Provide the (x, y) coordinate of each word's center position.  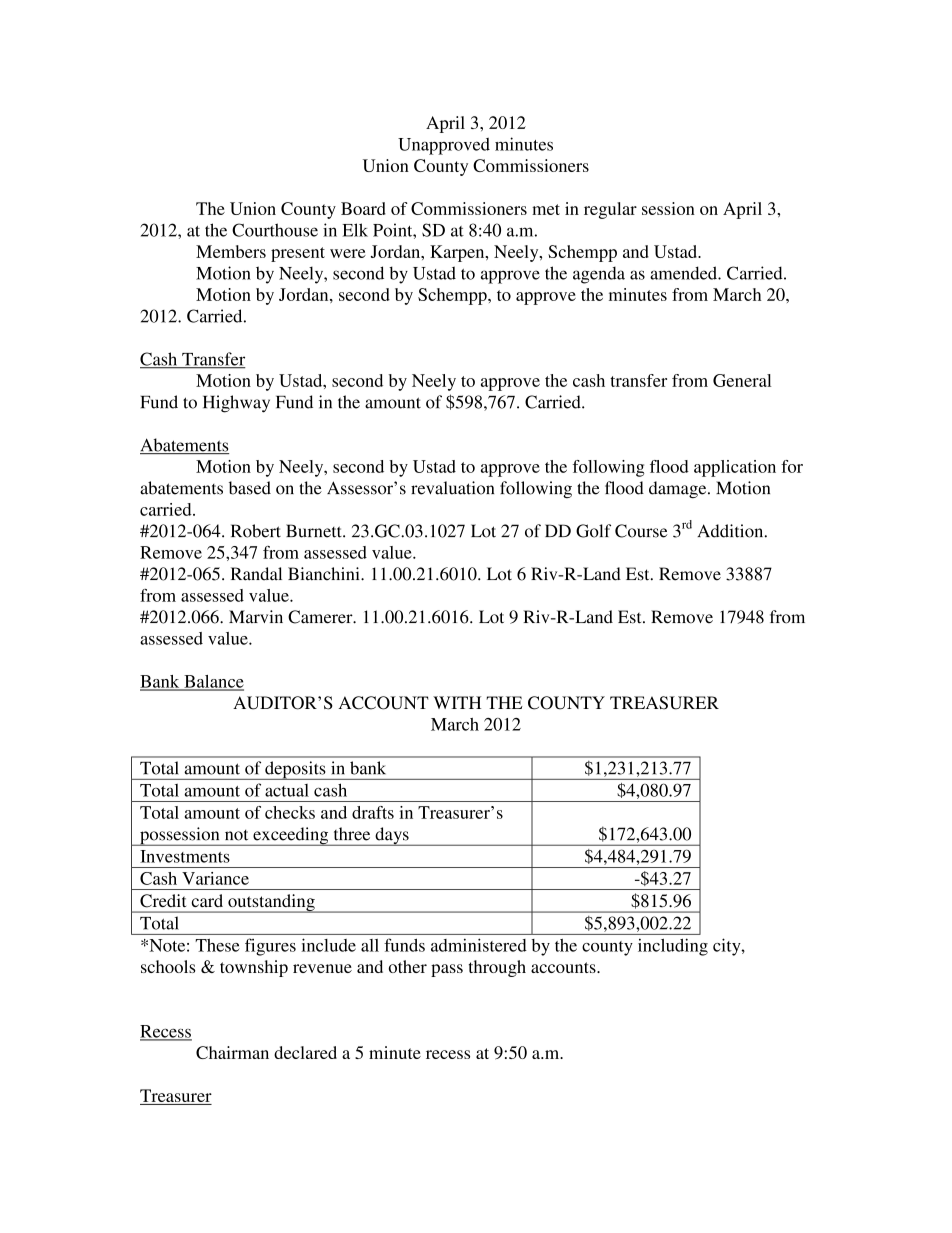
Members (231, 251)
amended (684, 273)
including (673, 947)
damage (679, 489)
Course (641, 531)
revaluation (452, 488)
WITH (457, 702)
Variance (215, 878)
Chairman (232, 1052)
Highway (236, 404)
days (392, 836)
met (546, 209)
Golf (593, 531)
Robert (256, 531)
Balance (213, 682)
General (742, 380)
